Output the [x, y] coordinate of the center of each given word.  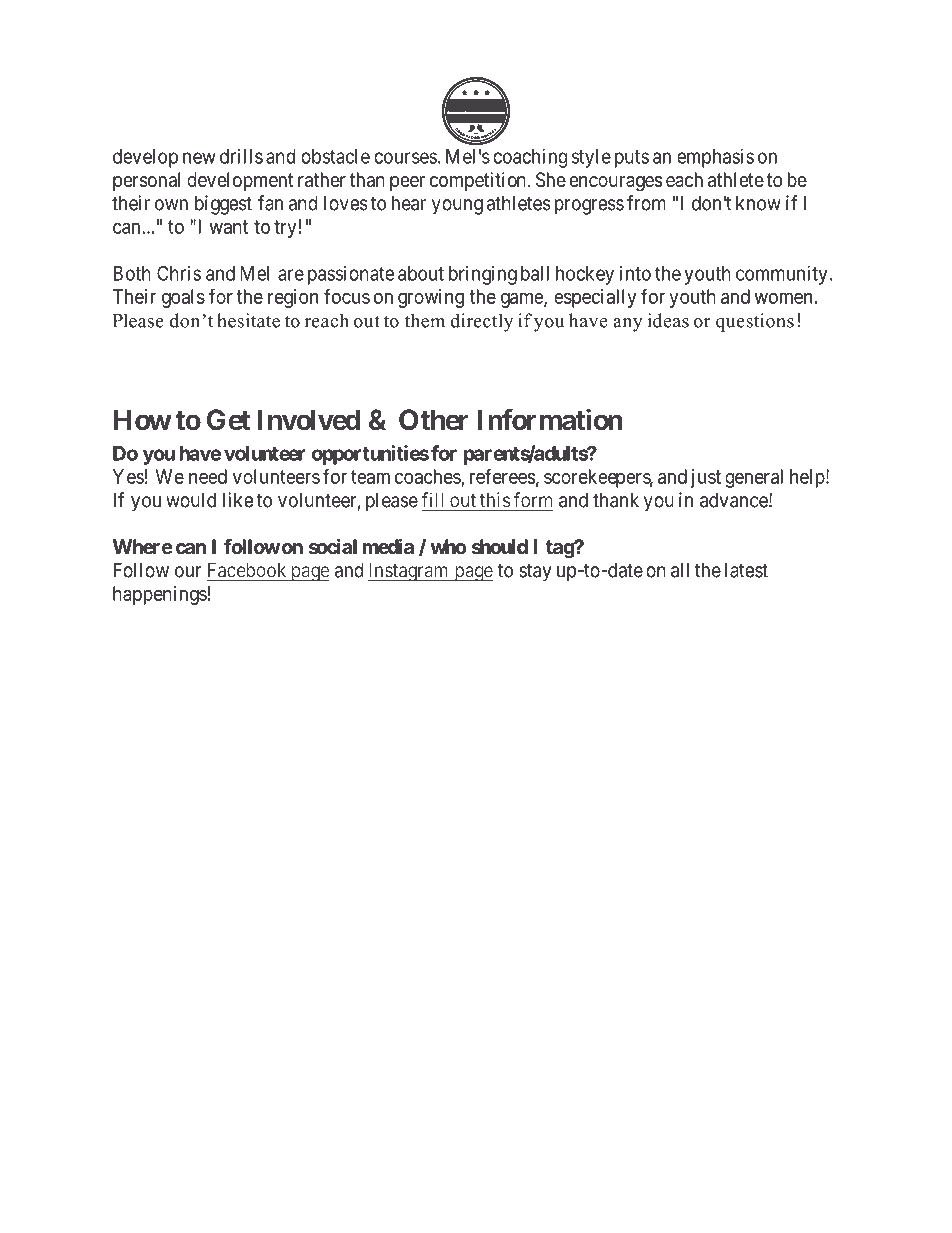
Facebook [248, 571]
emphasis [715, 158]
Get [228, 420]
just [706, 478]
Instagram [409, 572]
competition [478, 181]
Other [434, 420]
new [199, 158]
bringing [483, 275]
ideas [668, 320]
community [781, 275]
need [208, 476]
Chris [179, 273]
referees [502, 476]
